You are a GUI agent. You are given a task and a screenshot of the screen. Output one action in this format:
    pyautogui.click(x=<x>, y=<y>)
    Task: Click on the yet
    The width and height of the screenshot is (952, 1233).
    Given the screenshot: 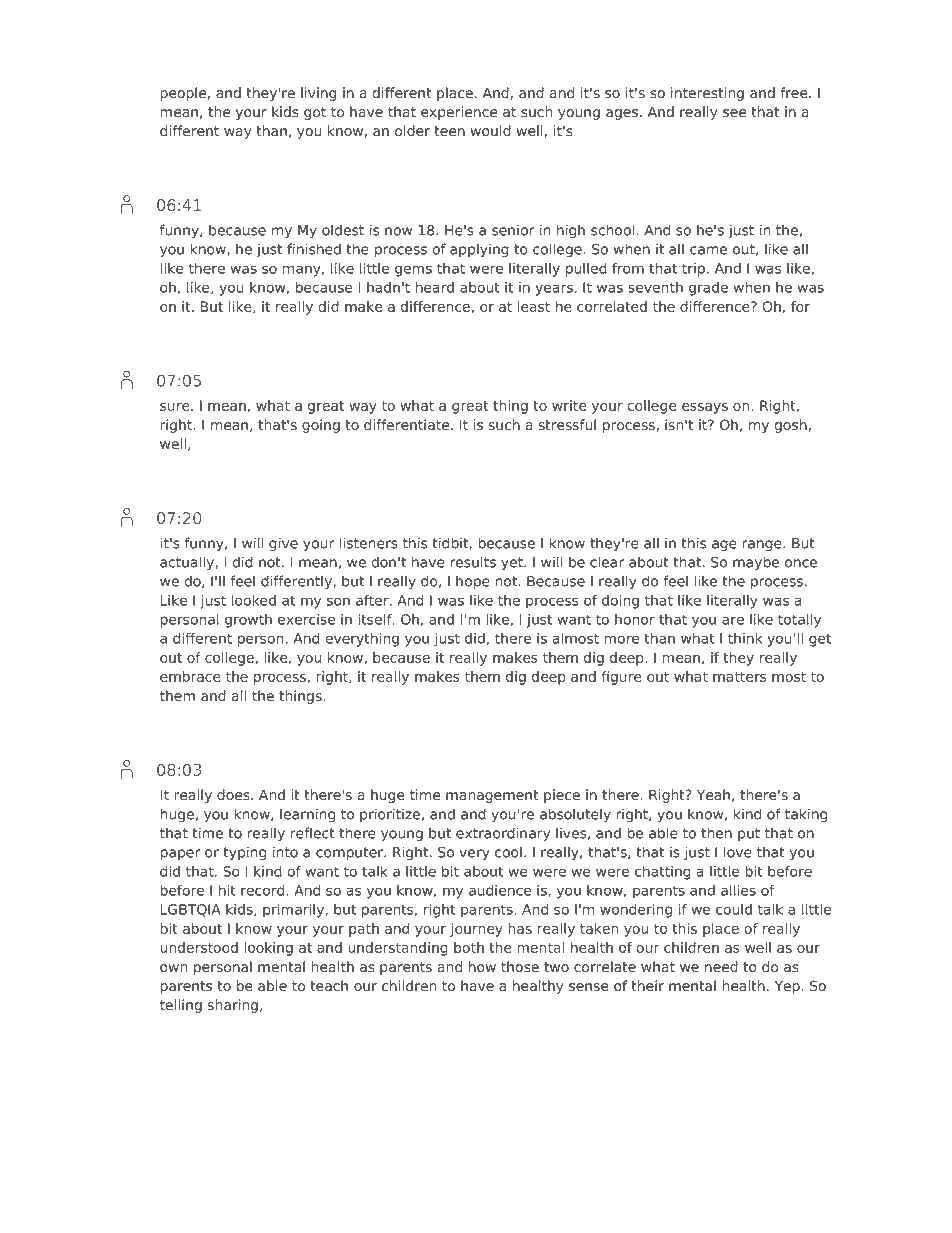 What is the action you would take?
    pyautogui.click(x=513, y=564)
